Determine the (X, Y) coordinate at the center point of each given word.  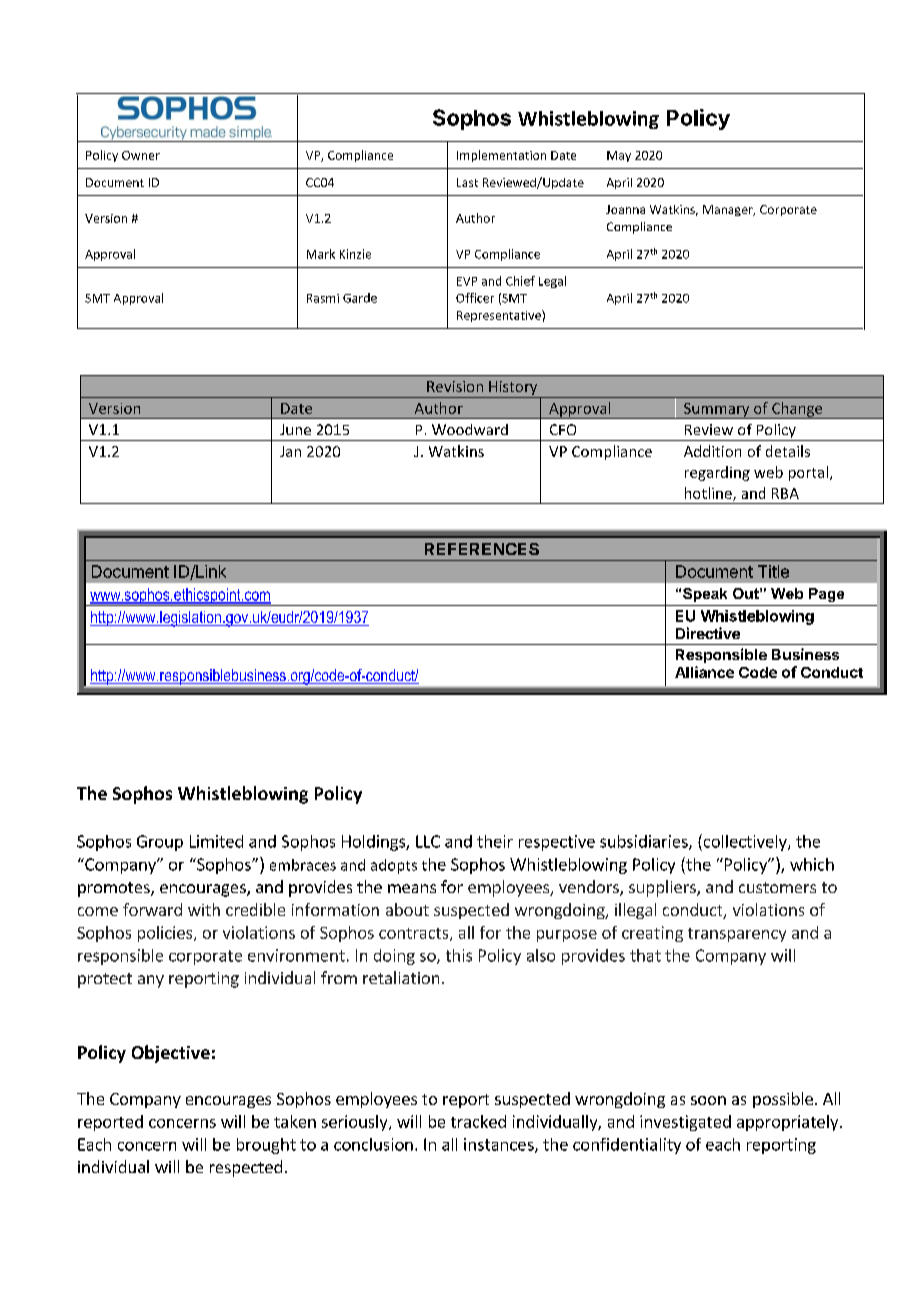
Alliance (704, 672)
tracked (478, 1121)
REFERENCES (482, 549)
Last (467, 182)
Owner (141, 155)
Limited (216, 841)
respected (246, 1168)
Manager (729, 210)
